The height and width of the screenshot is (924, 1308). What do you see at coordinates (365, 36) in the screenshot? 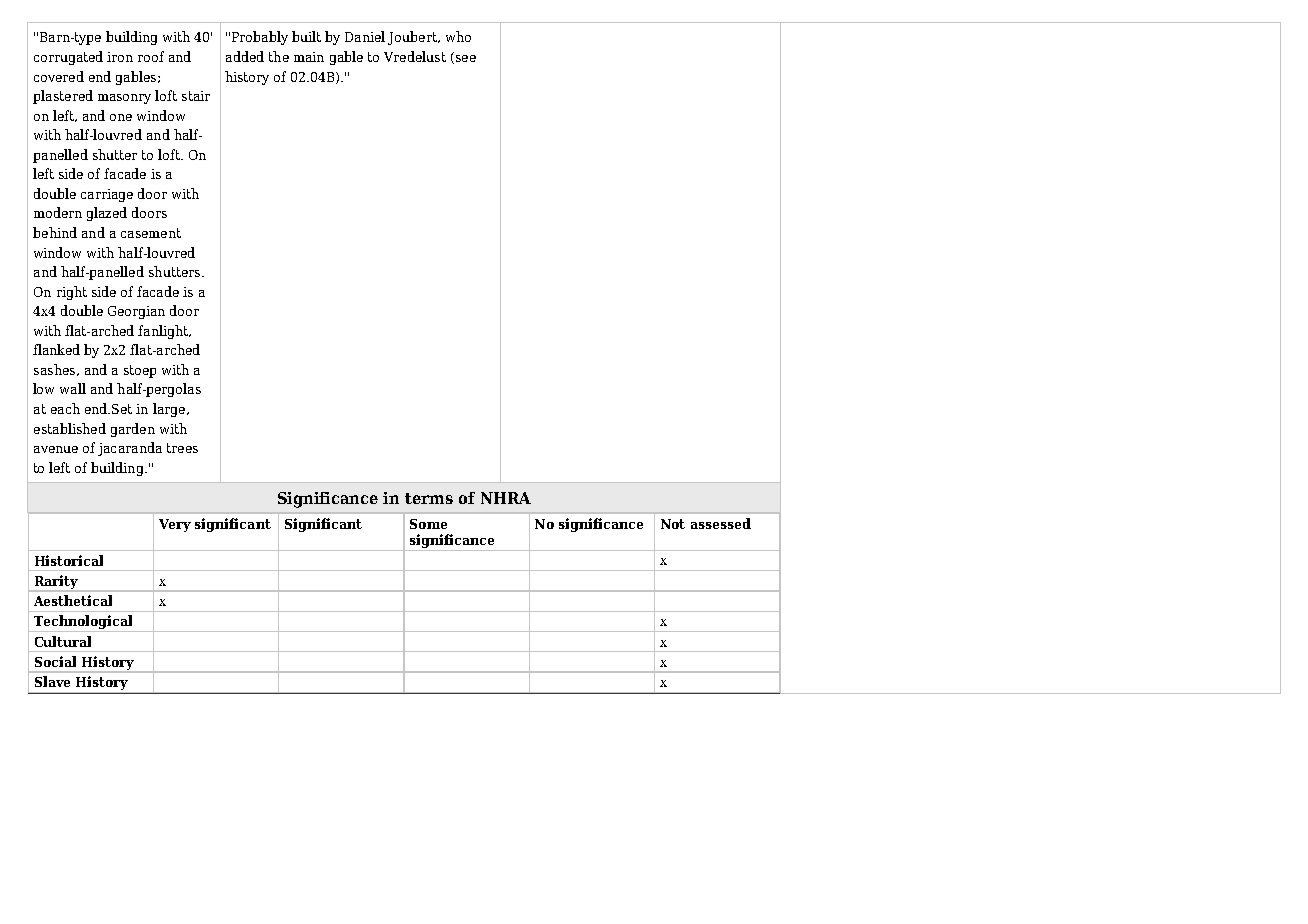
I see `Daniel` at bounding box center [365, 36].
